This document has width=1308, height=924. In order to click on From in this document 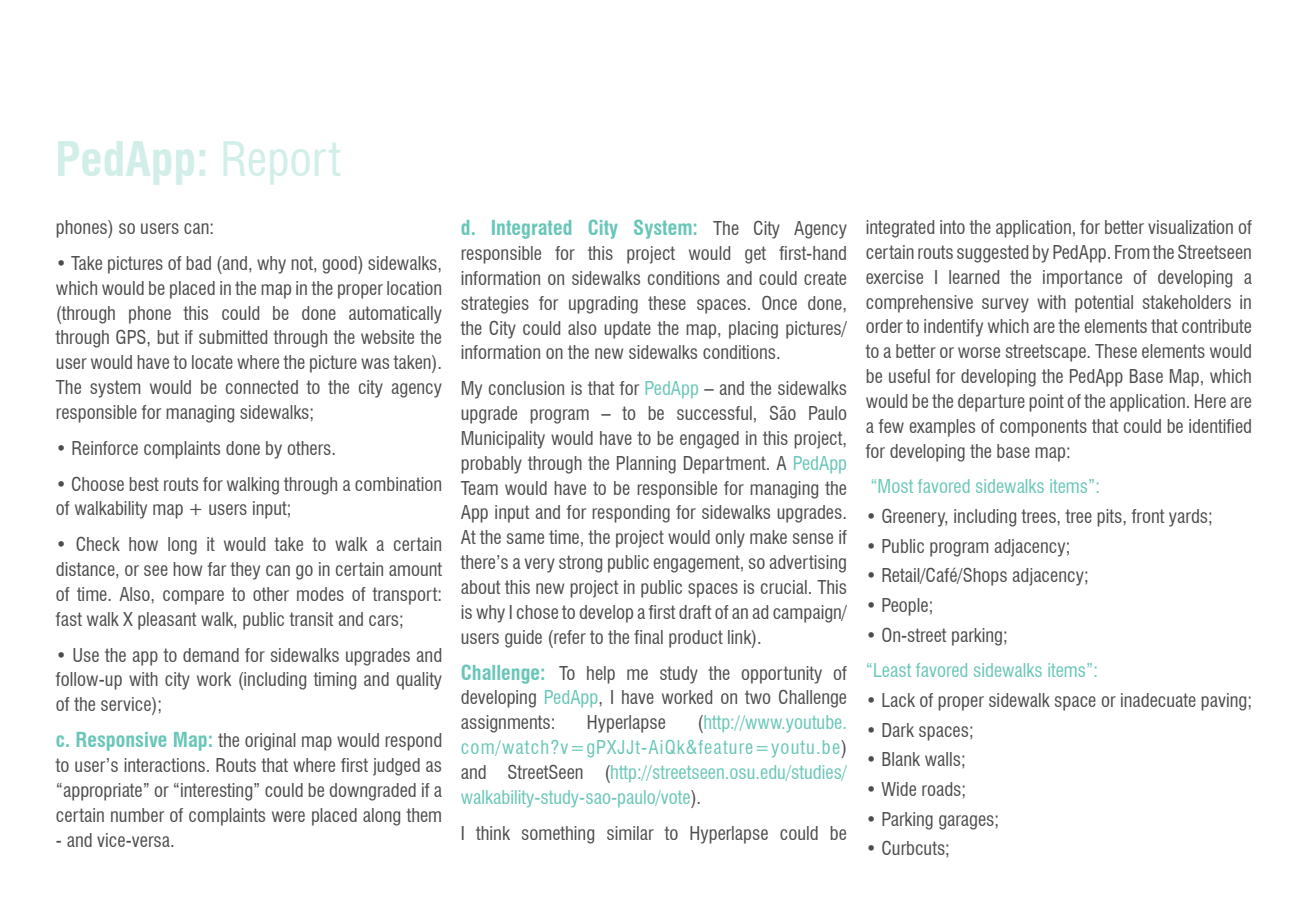, I will do `click(1132, 252)`.
